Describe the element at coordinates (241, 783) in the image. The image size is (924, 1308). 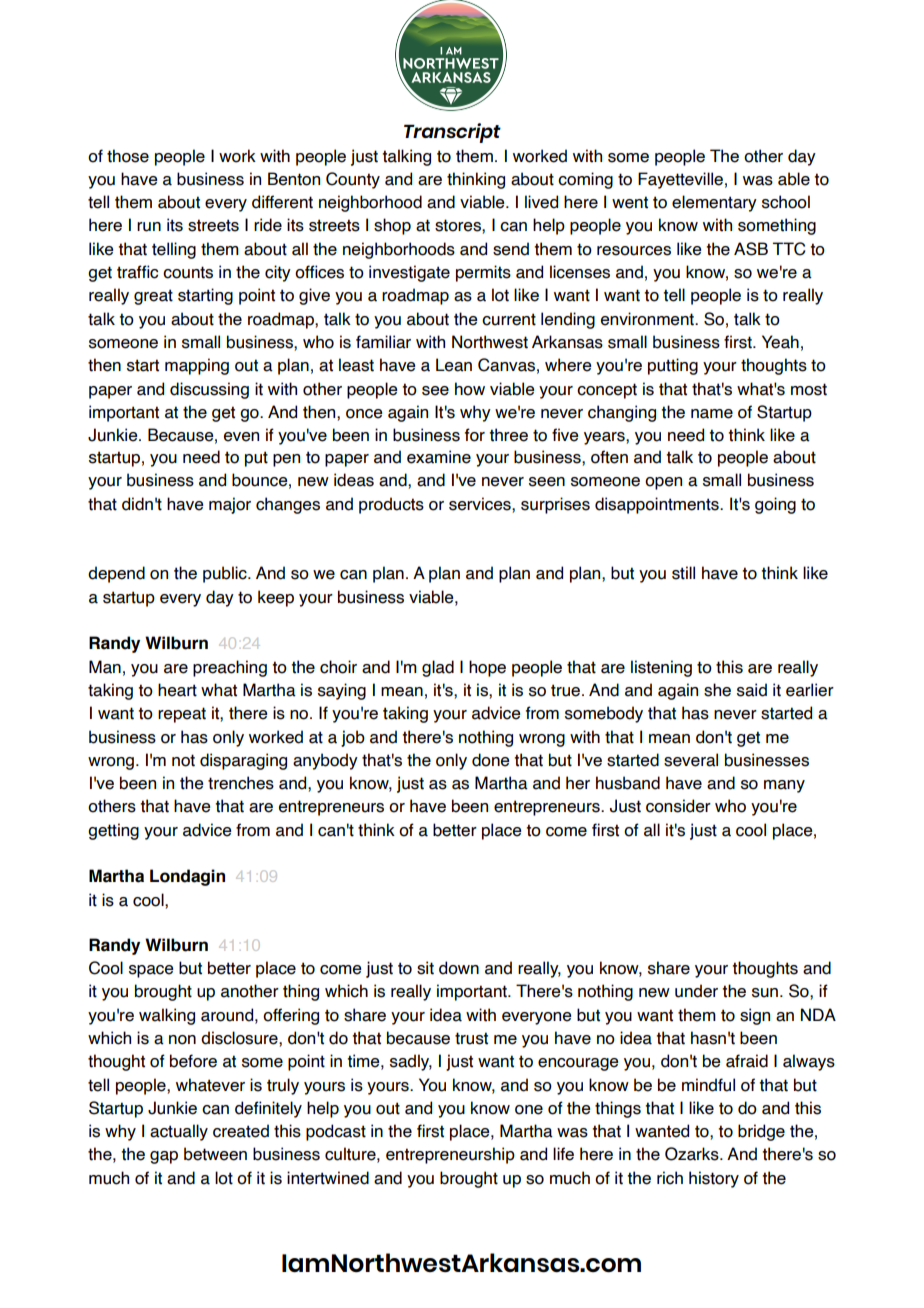
I see `trenches` at that location.
